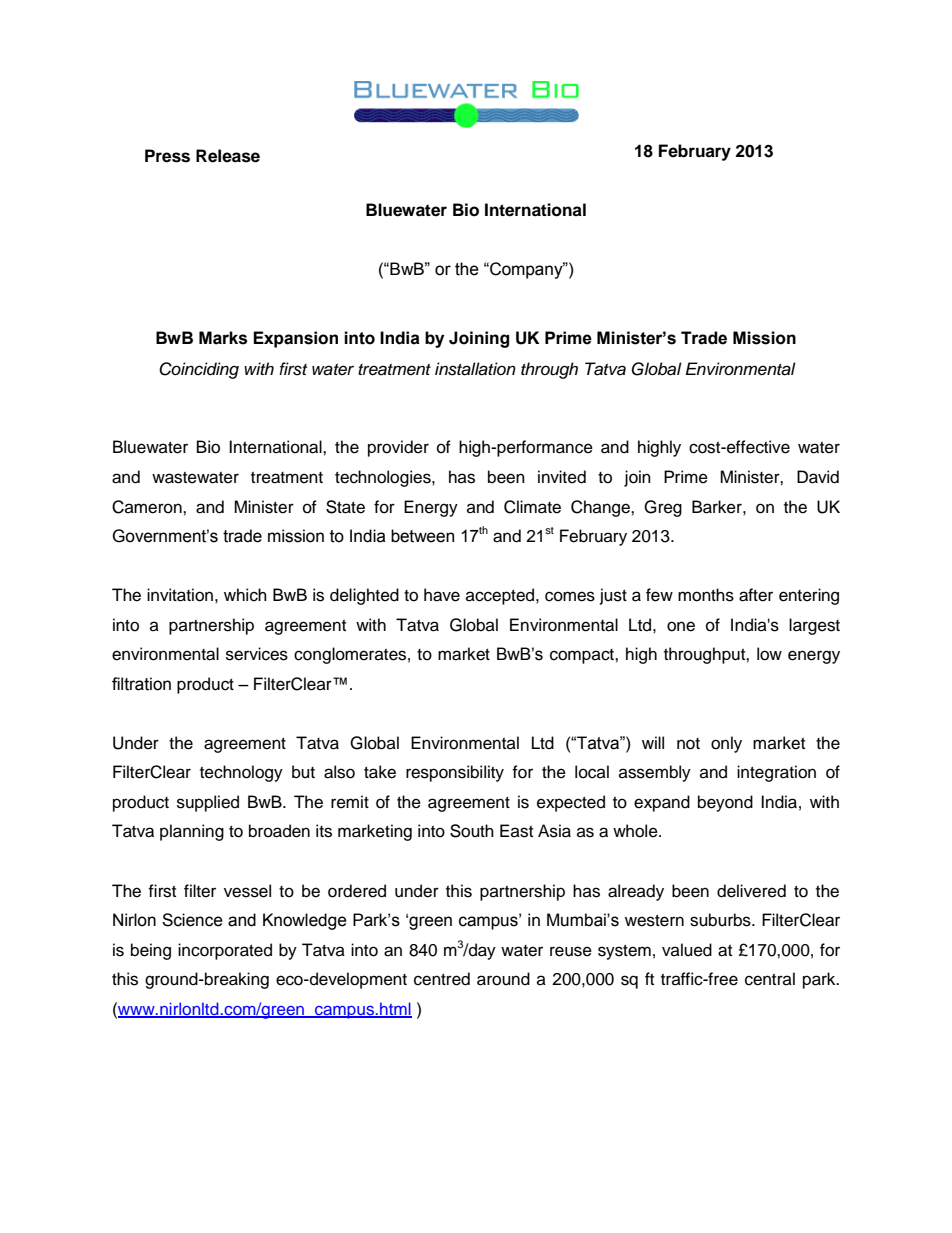  I want to click on supplied, so click(208, 803).
